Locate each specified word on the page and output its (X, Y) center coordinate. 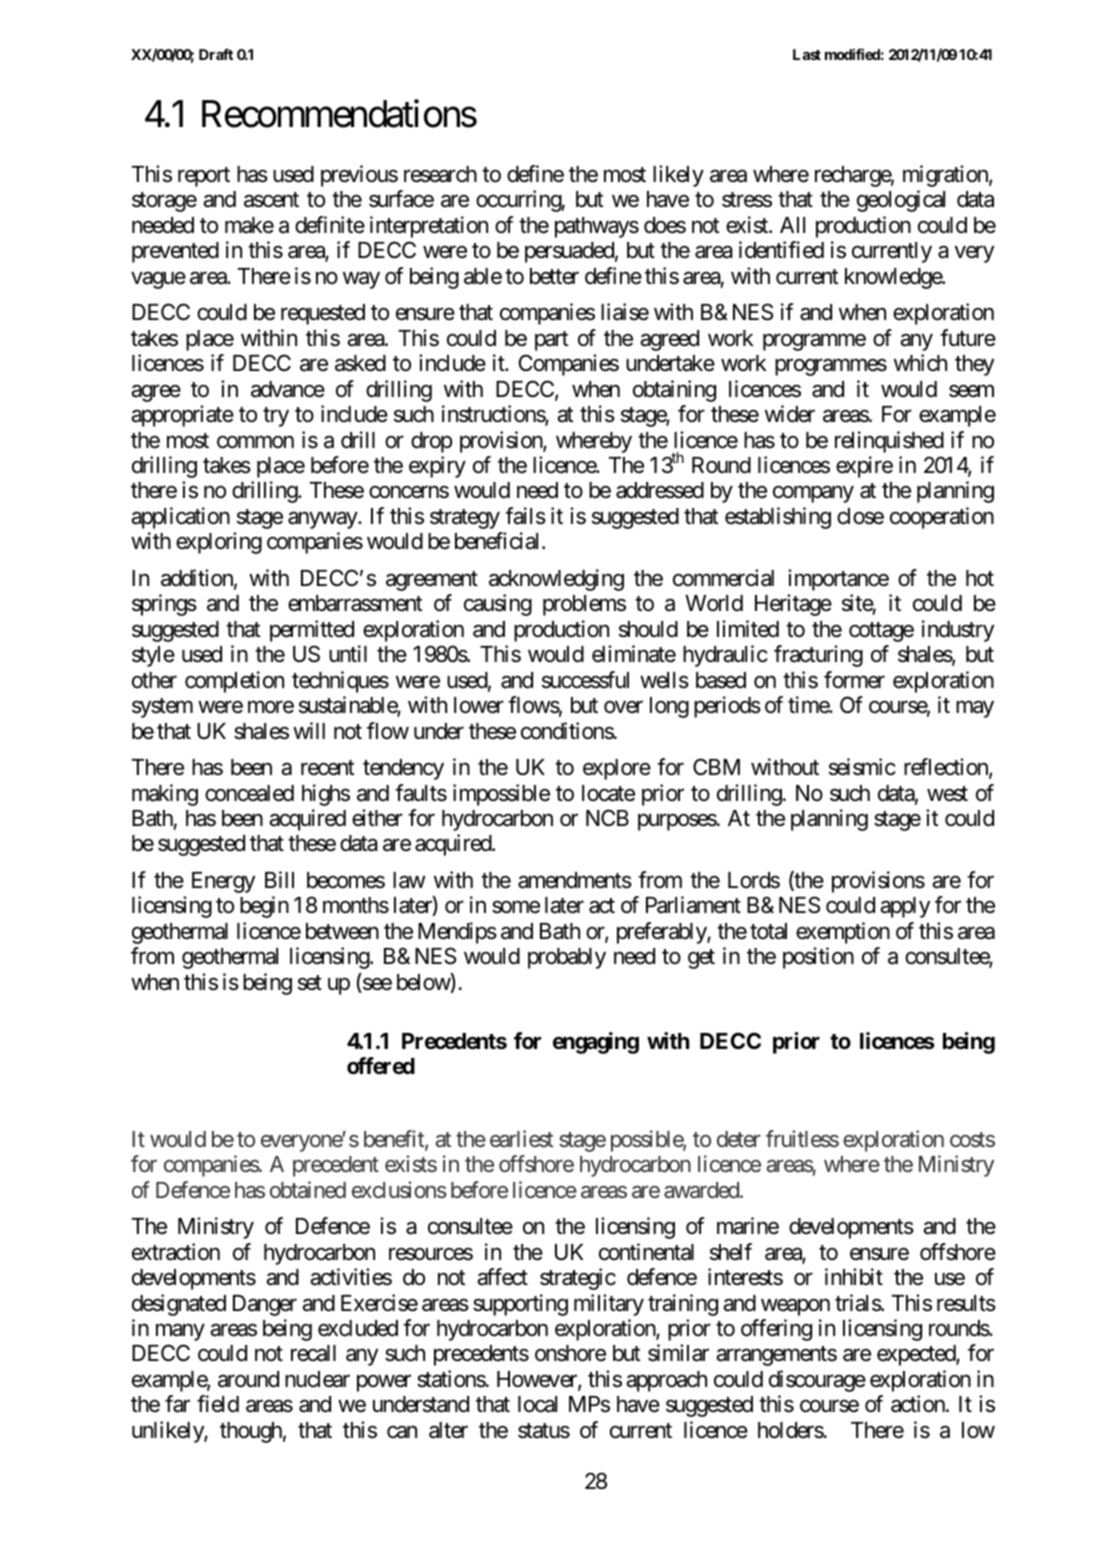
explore (617, 769)
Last (807, 54)
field (218, 1404)
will (309, 730)
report (204, 177)
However (538, 1380)
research (440, 174)
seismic (862, 767)
